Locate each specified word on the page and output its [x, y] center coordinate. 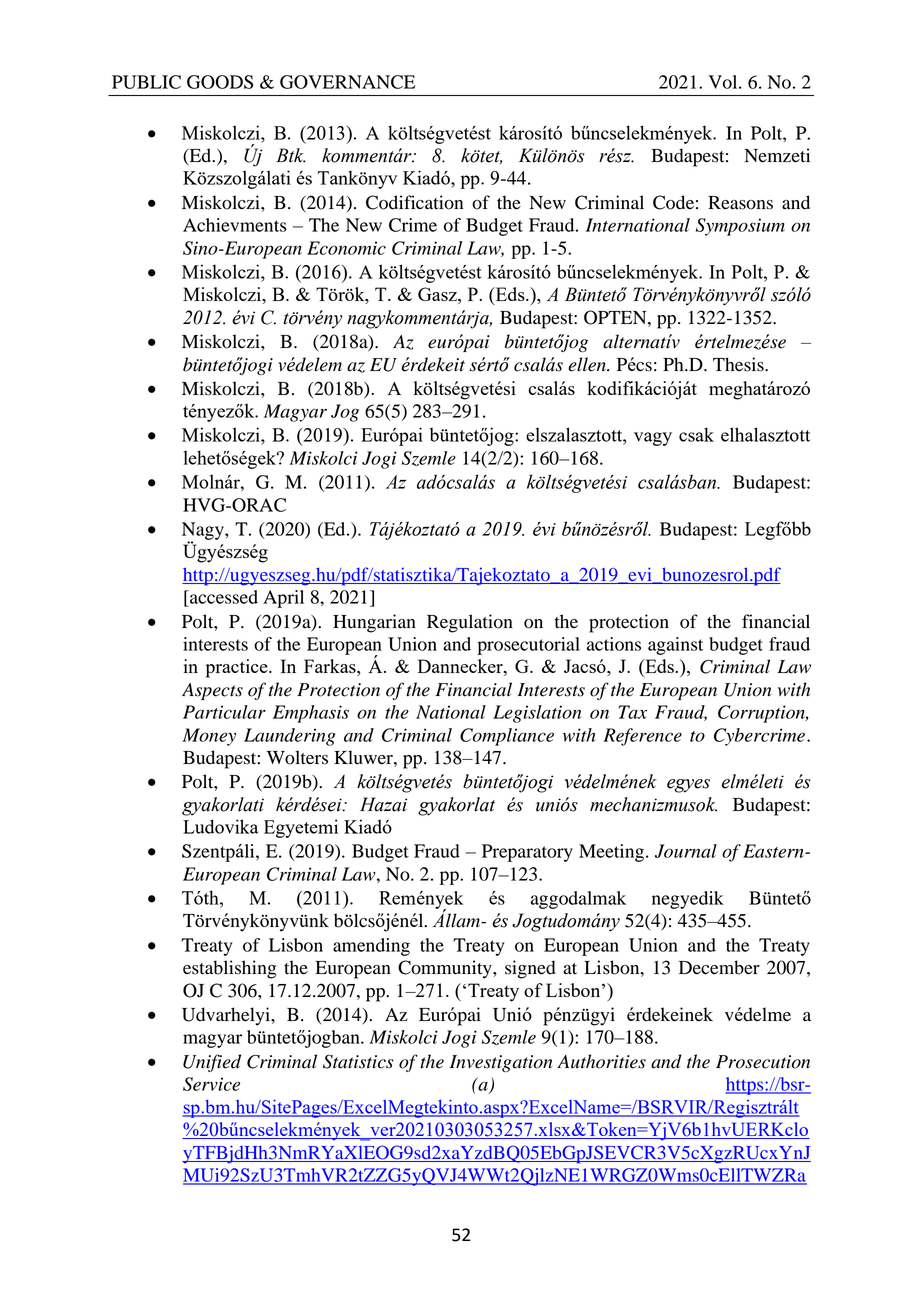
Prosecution [763, 1062]
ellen [588, 364]
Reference [642, 737]
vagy [653, 439]
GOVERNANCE [348, 82]
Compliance [507, 737]
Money [209, 737]
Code [673, 202]
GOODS [220, 82]
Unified [212, 1063]
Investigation [501, 1063]
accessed [223, 597]
